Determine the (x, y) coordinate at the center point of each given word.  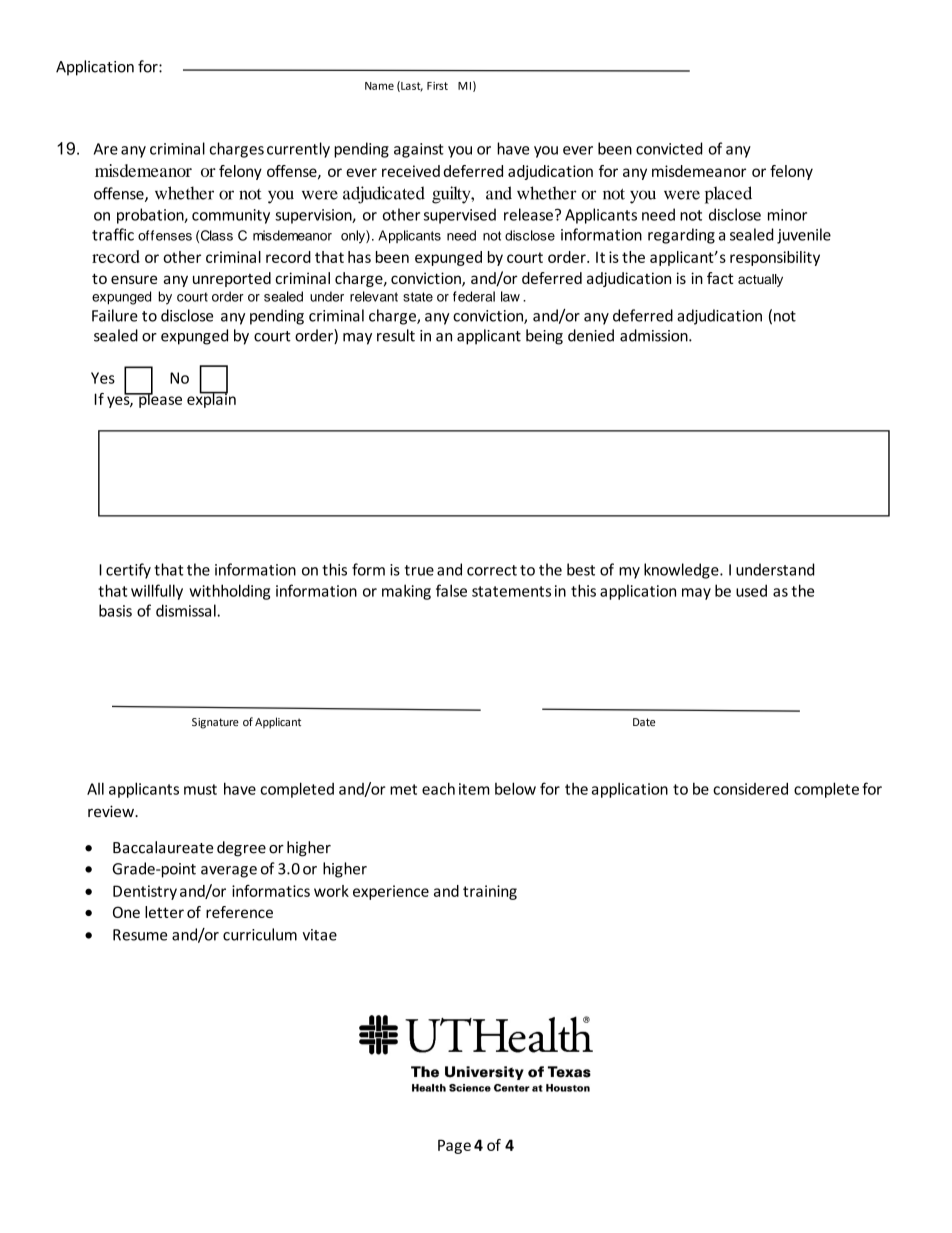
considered (750, 788)
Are (106, 149)
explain (211, 399)
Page (454, 1146)
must (200, 789)
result (396, 335)
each (438, 788)
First (437, 86)
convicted (669, 148)
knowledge (682, 571)
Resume (140, 935)
